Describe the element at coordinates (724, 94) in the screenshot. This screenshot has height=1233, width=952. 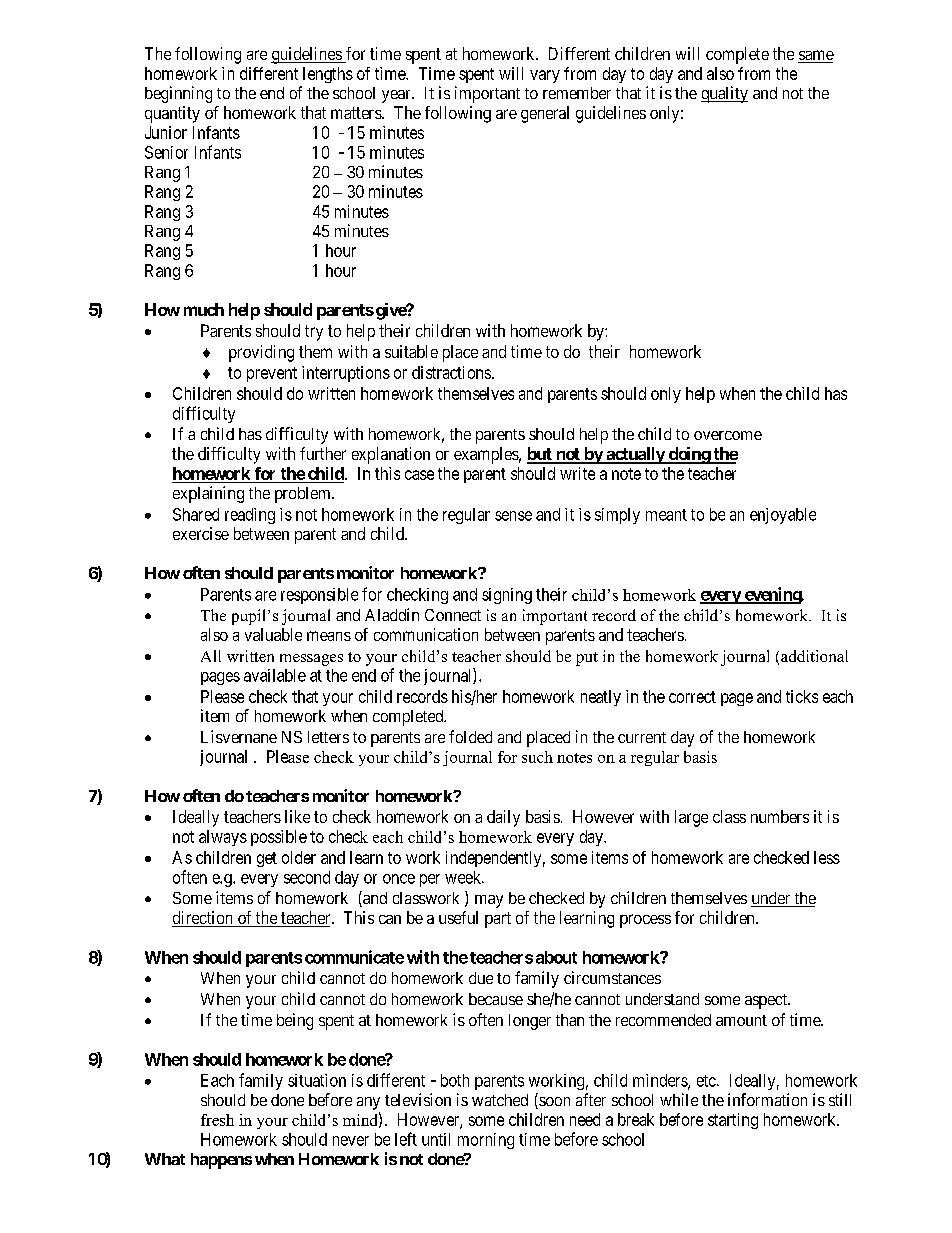
I see `quality` at that location.
